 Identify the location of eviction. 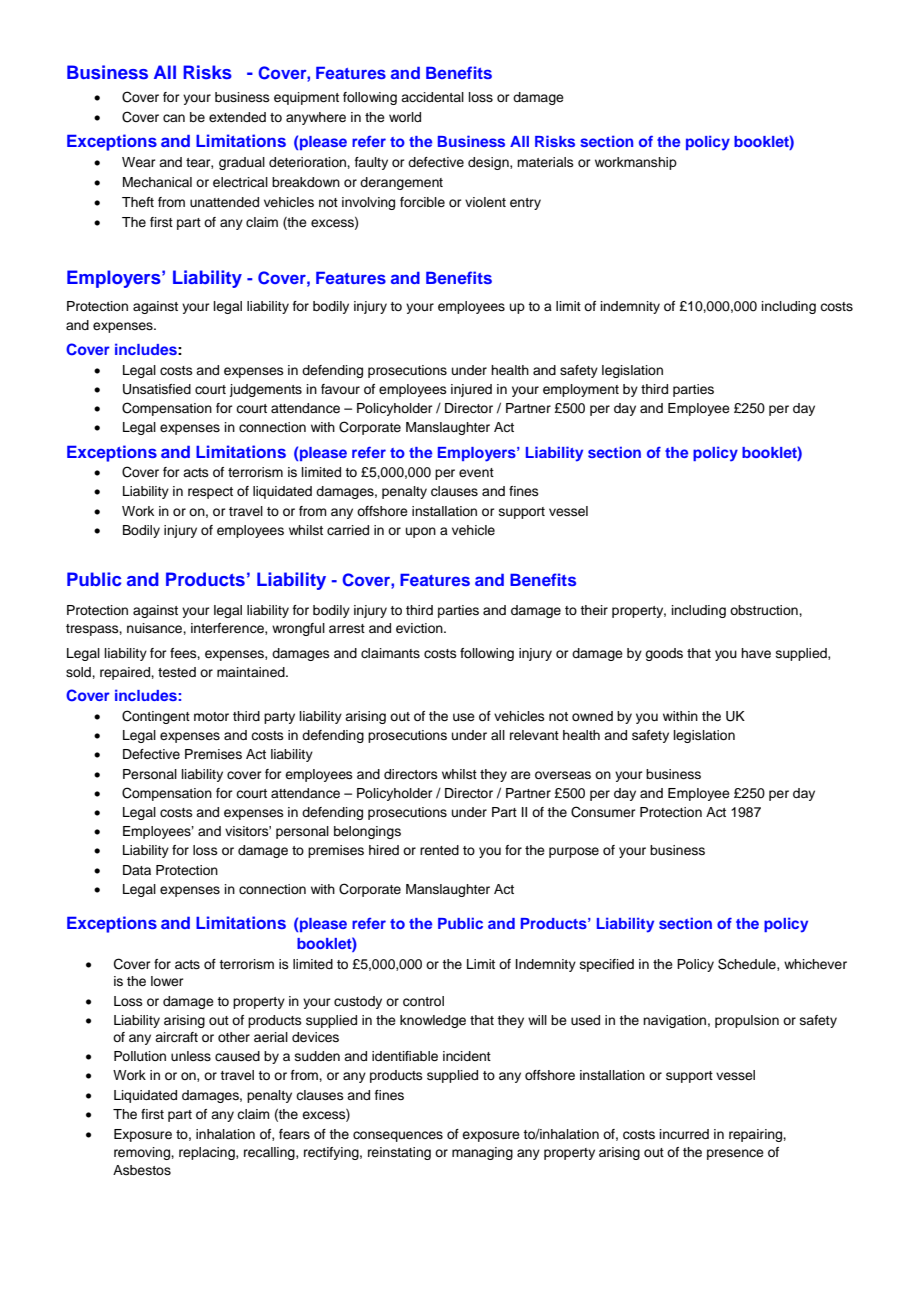
(420, 628).
